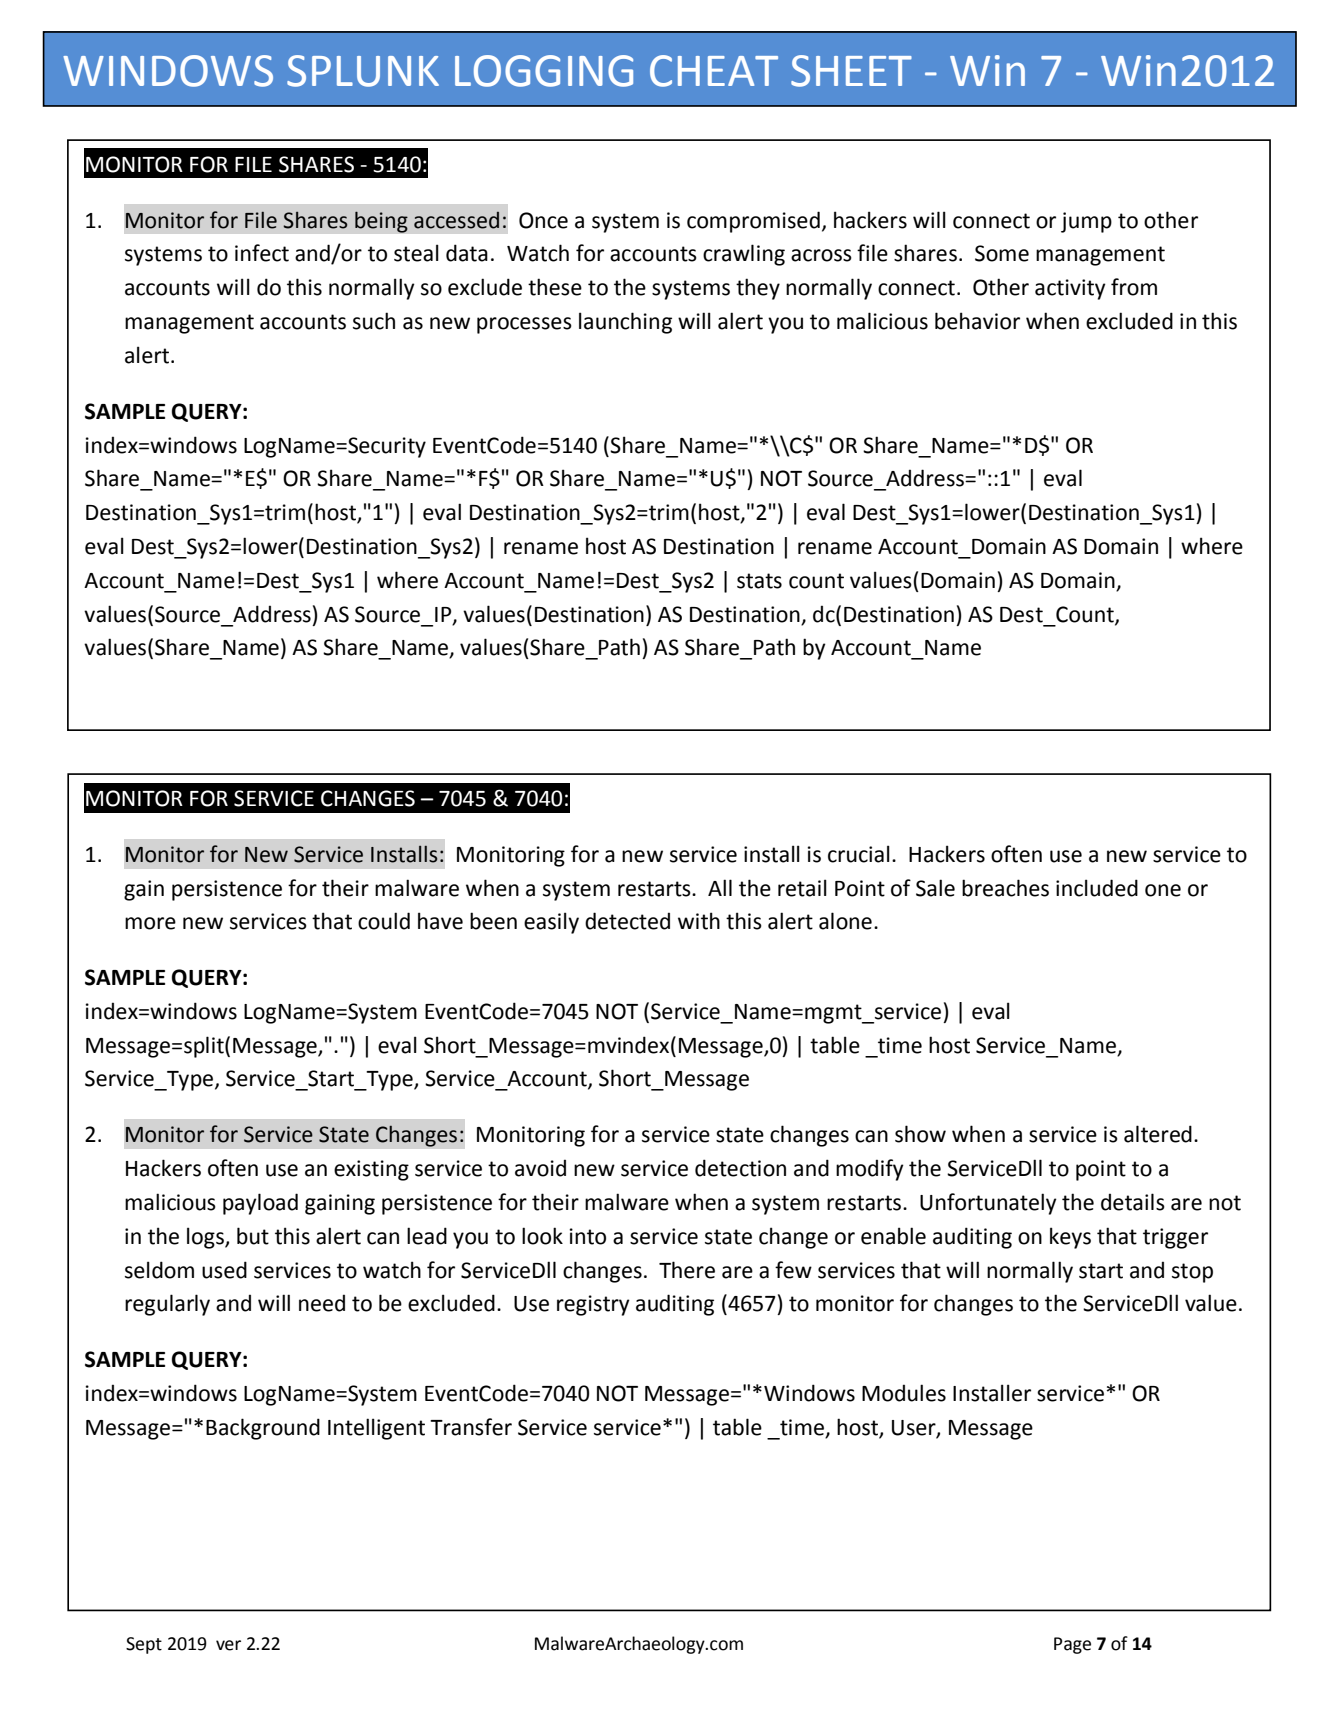 This screenshot has height=1734, width=1340. I want to click on jump, so click(1086, 222).
